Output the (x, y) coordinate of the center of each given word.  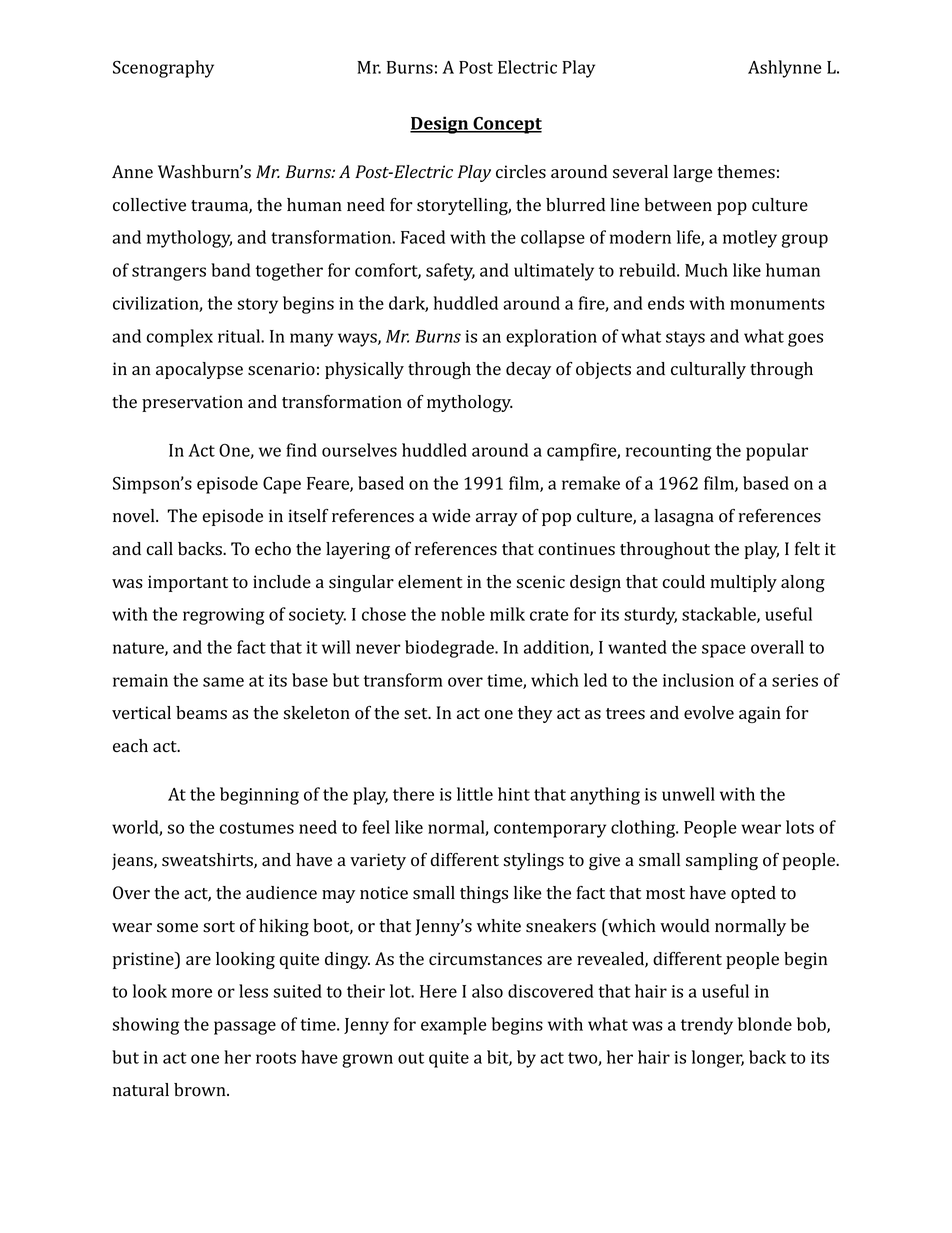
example (454, 1026)
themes (746, 172)
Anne (132, 171)
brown (201, 1090)
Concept (506, 125)
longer (718, 1059)
